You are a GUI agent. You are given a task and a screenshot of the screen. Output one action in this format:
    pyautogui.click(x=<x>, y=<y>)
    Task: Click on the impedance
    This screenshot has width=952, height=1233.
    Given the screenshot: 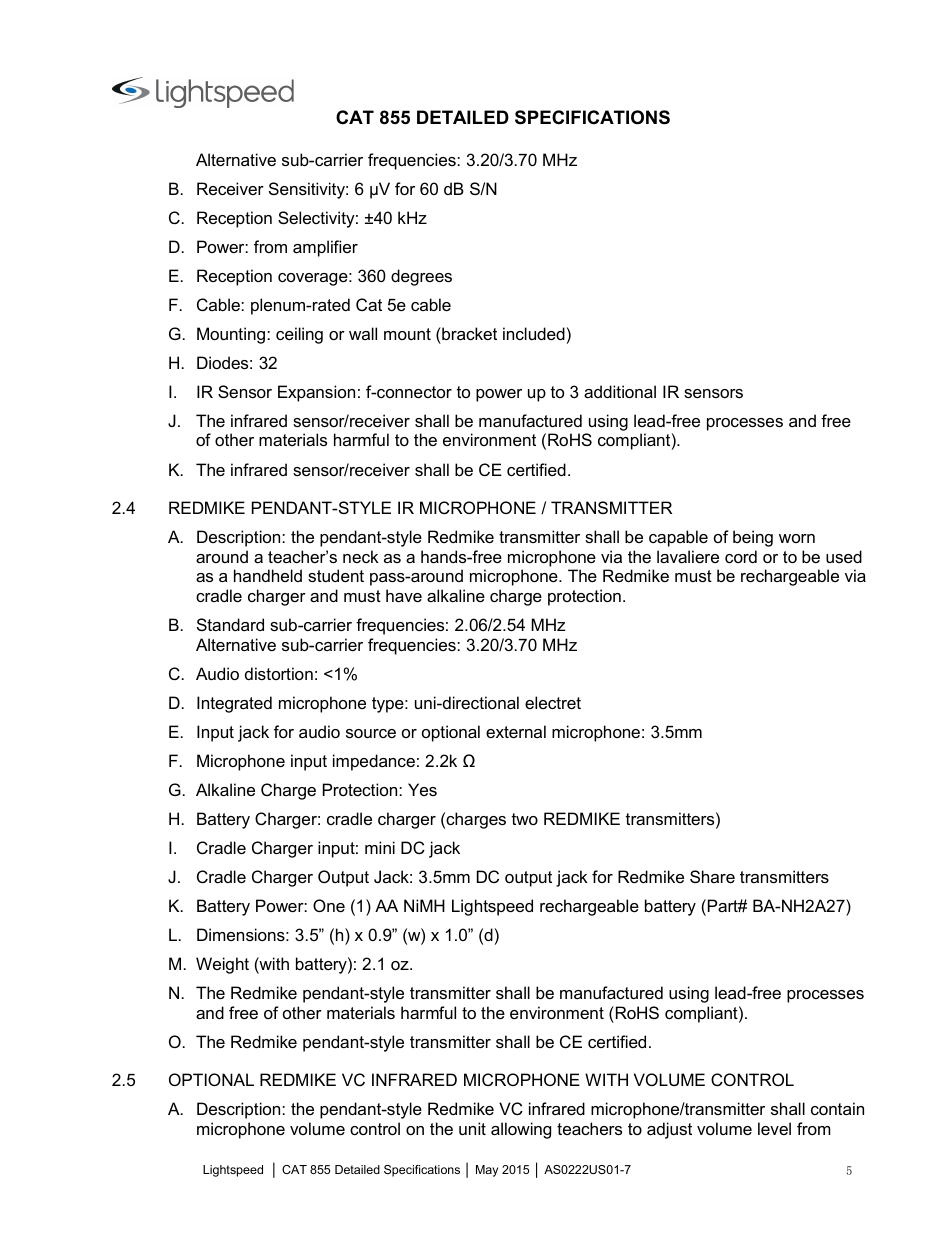 What is the action you would take?
    pyautogui.click(x=374, y=762)
